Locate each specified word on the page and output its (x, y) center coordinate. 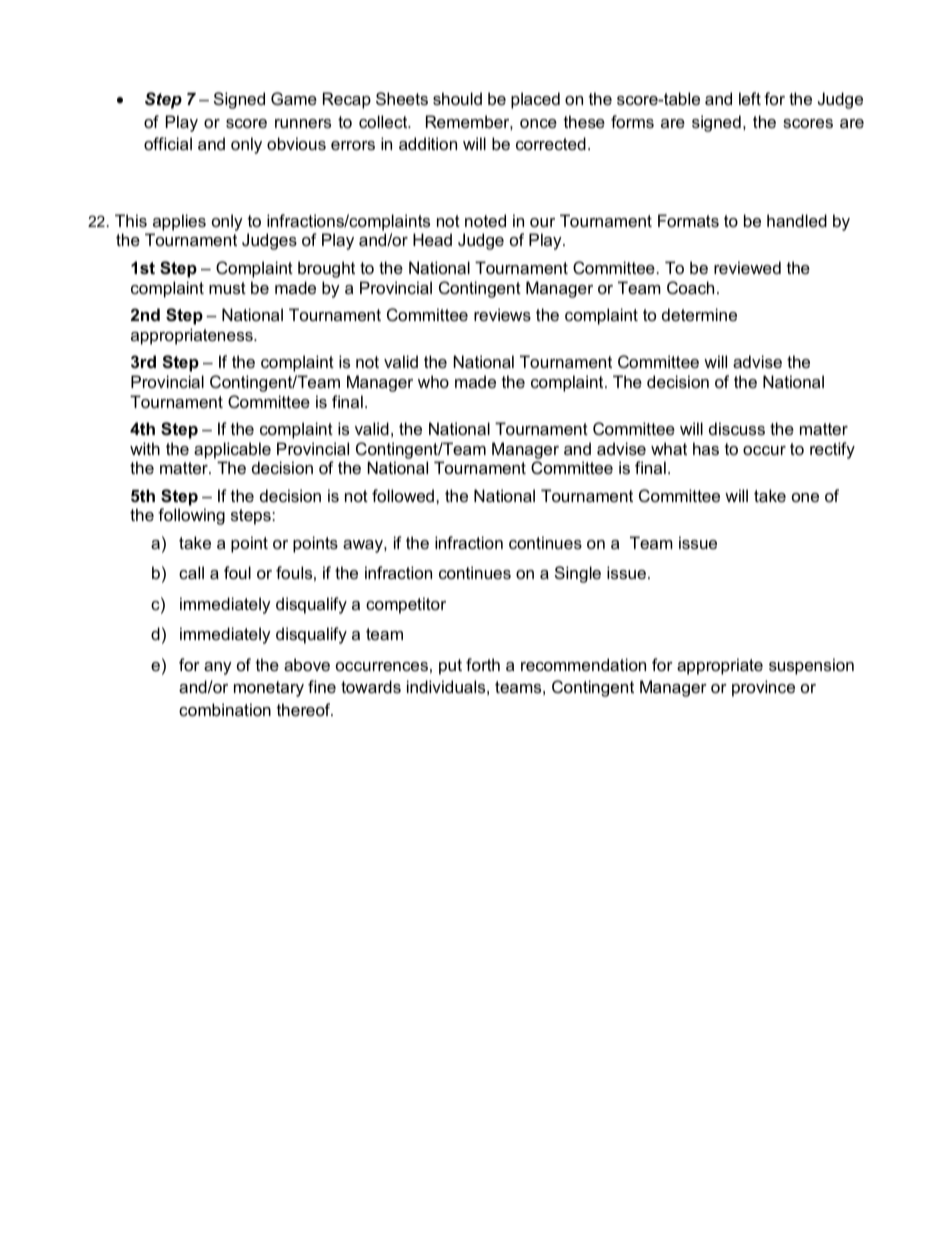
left (750, 98)
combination (225, 709)
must (227, 288)
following (191, 516)
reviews (502, 314)
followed (404, 495)
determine (699, 314)
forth (483, 664)
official (168, 143)
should (457, 98)
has (706, 448)
